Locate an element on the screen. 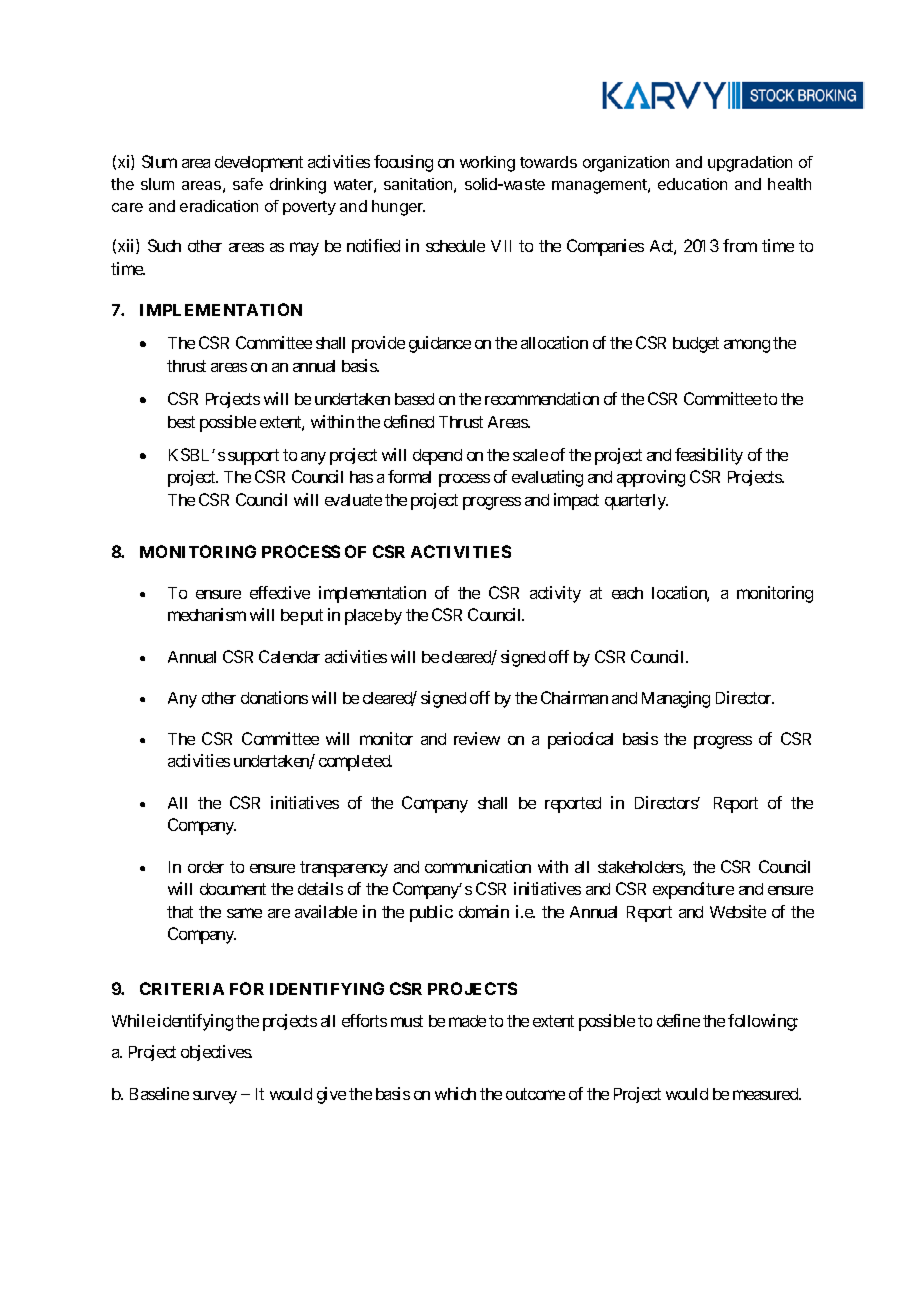 The image size is (924, 1307). expenditure is located at coordinates (693, 890).
